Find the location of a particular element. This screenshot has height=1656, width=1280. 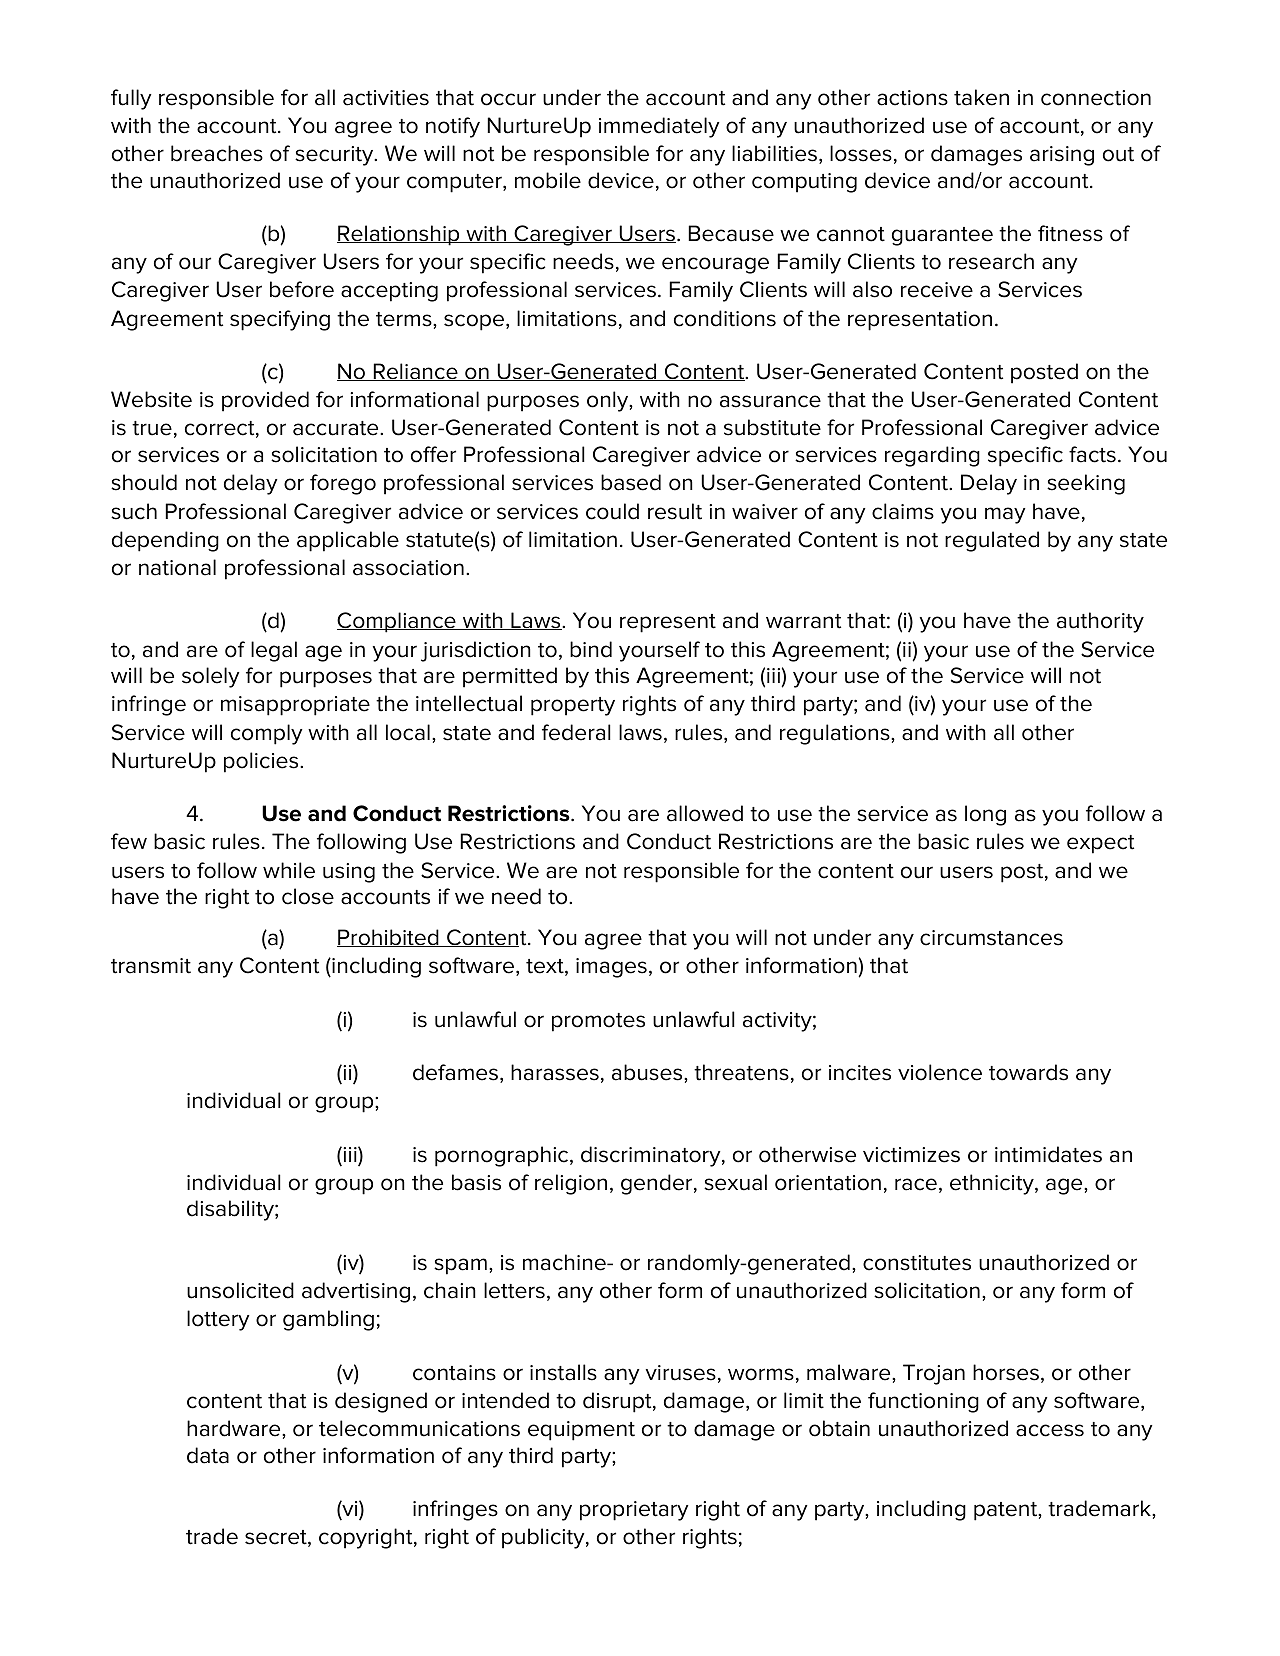

breaches is located at coordinates (217, 153).
